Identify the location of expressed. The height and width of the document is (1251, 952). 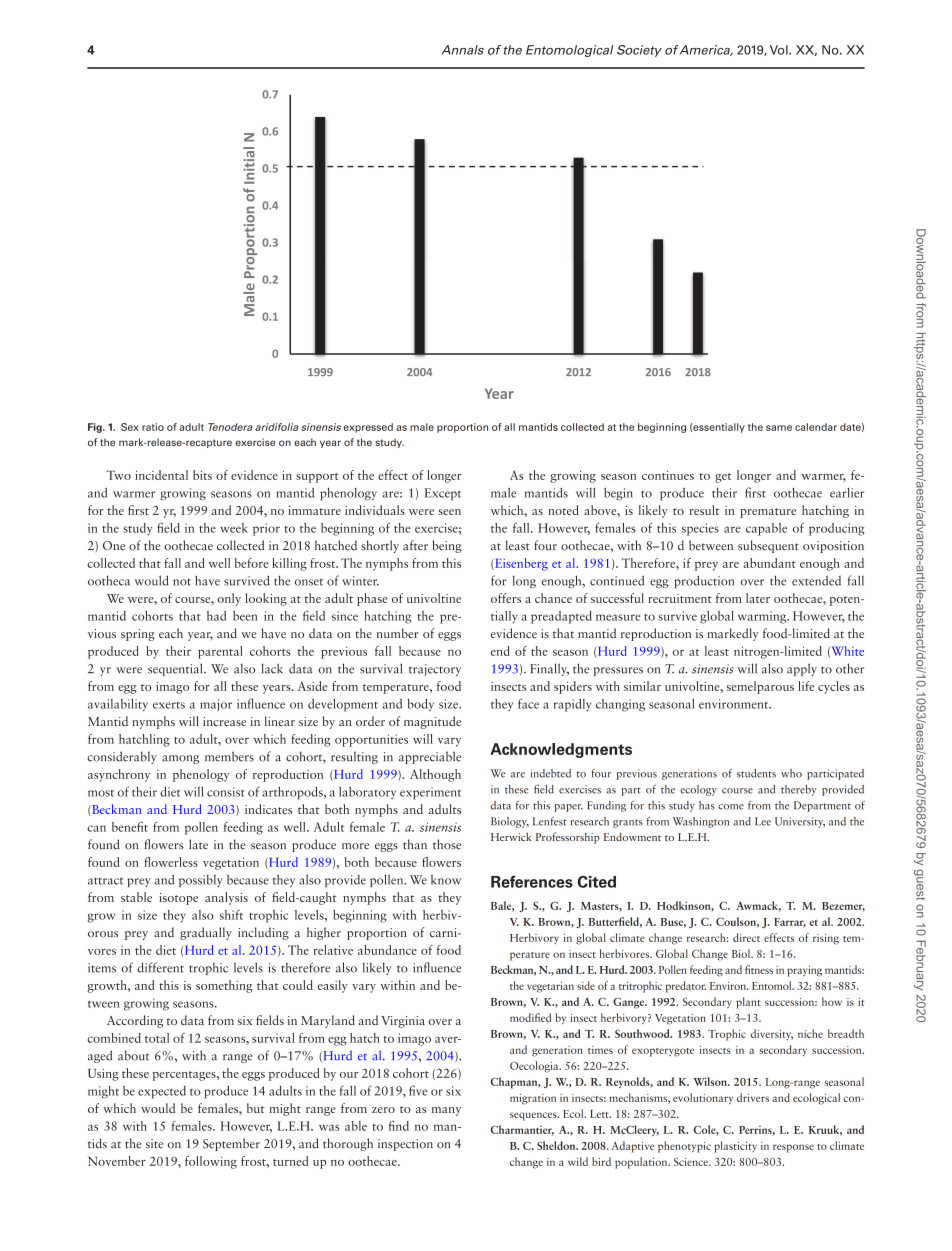
(368, 428).
